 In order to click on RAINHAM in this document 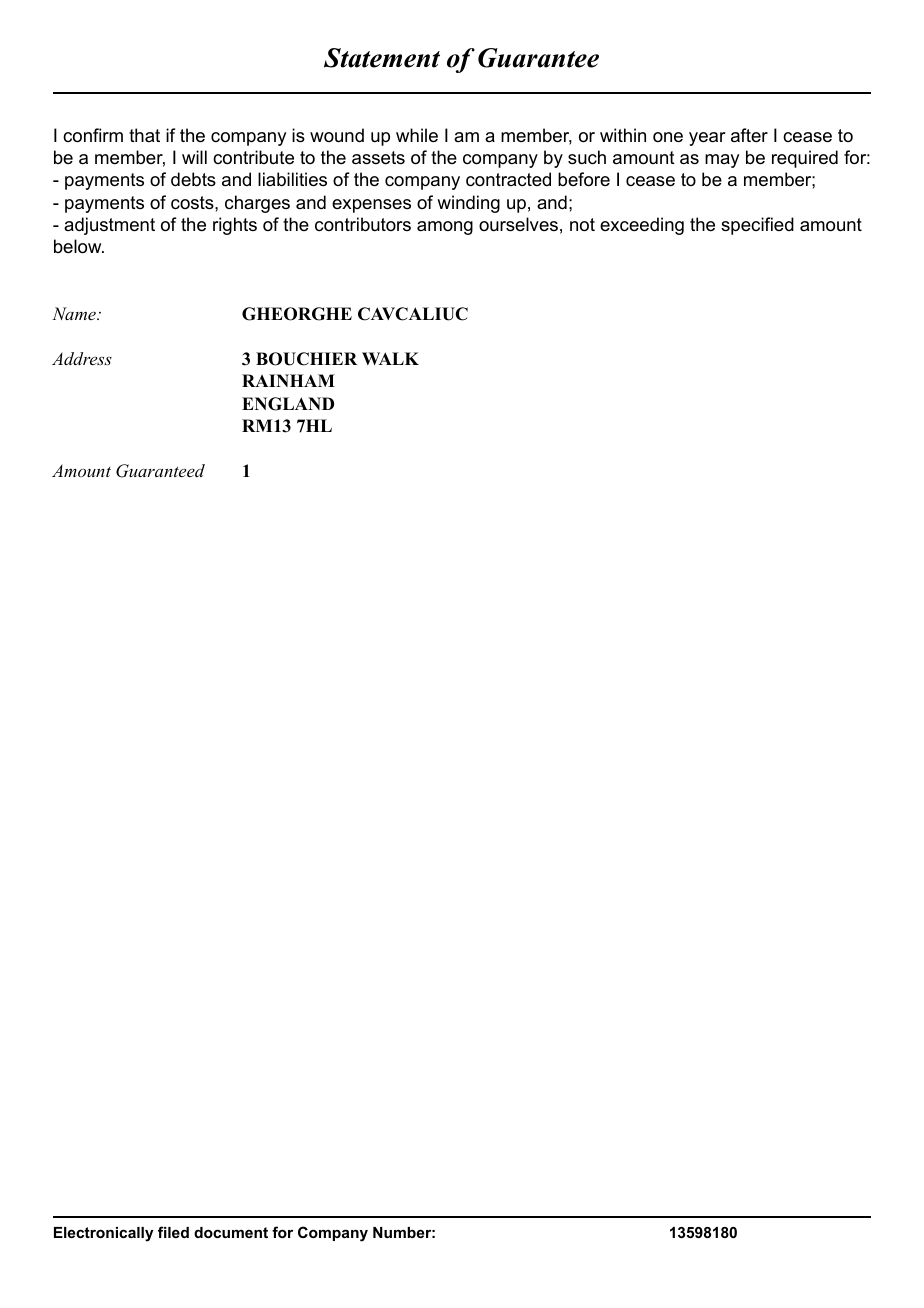, I will do `click(288, 380)`.
